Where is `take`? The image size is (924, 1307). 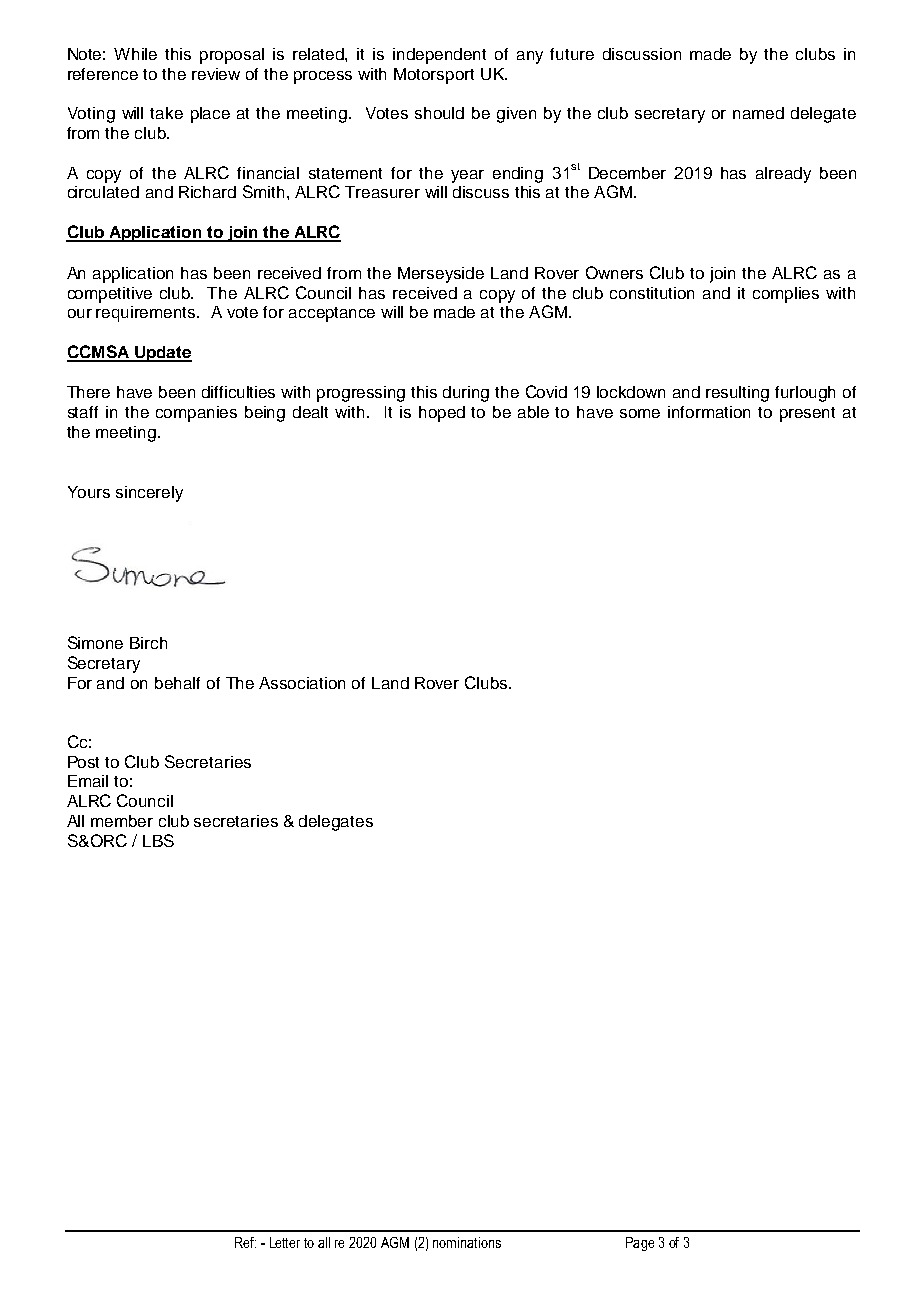 take is located at coordinates (166, 113).
